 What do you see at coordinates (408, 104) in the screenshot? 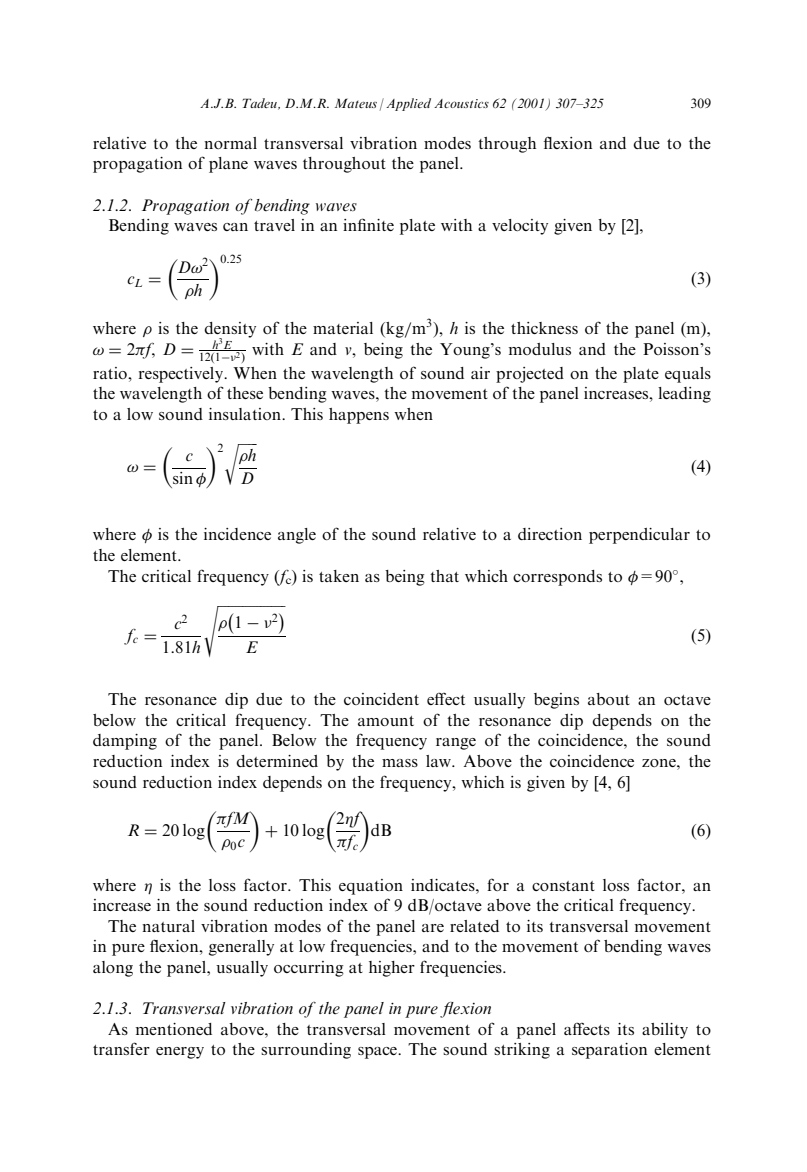
I see `Applied` at bounding box center [408, 104].
